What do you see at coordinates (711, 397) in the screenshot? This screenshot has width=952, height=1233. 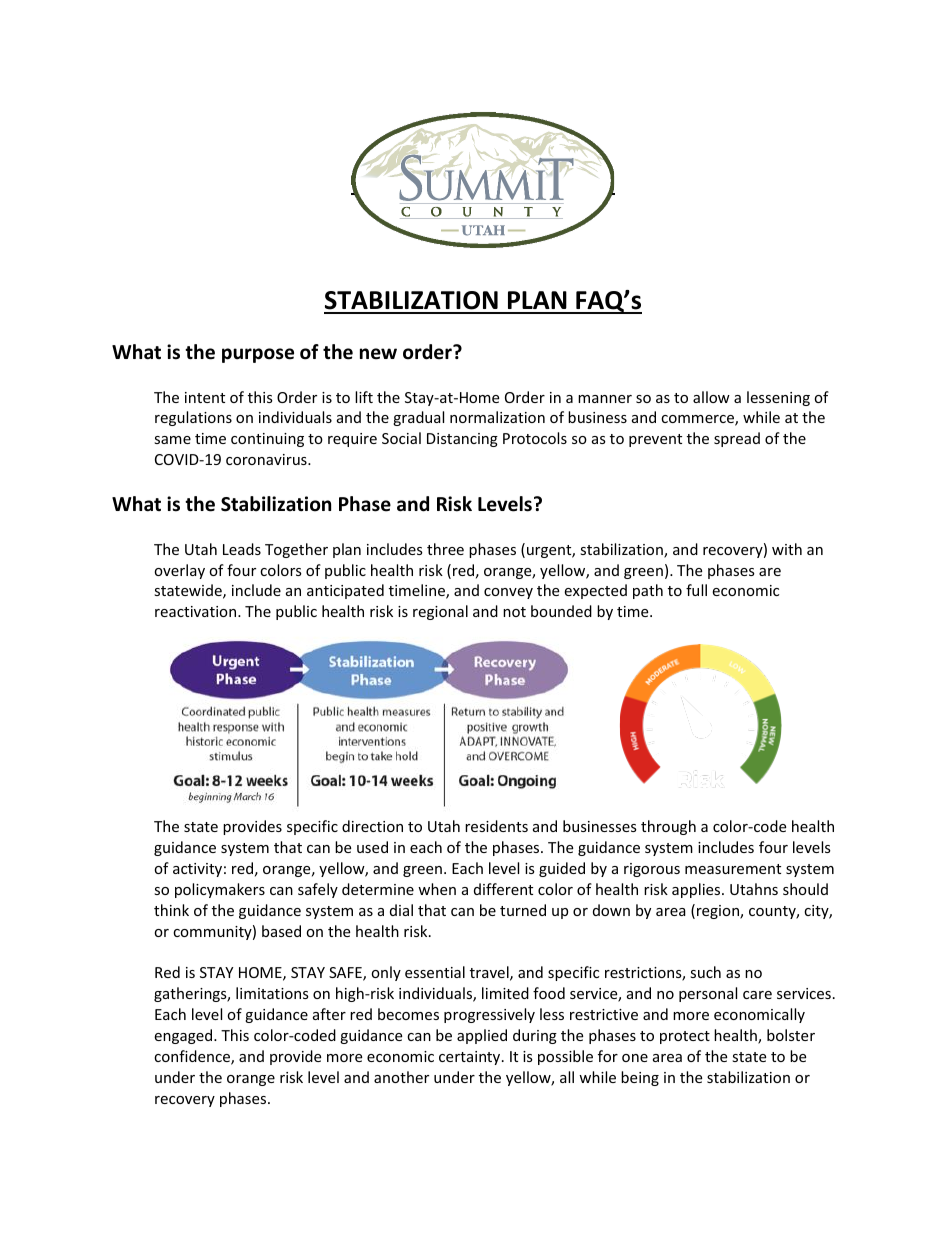 I see `allow` at bounding box center [711, 397].
